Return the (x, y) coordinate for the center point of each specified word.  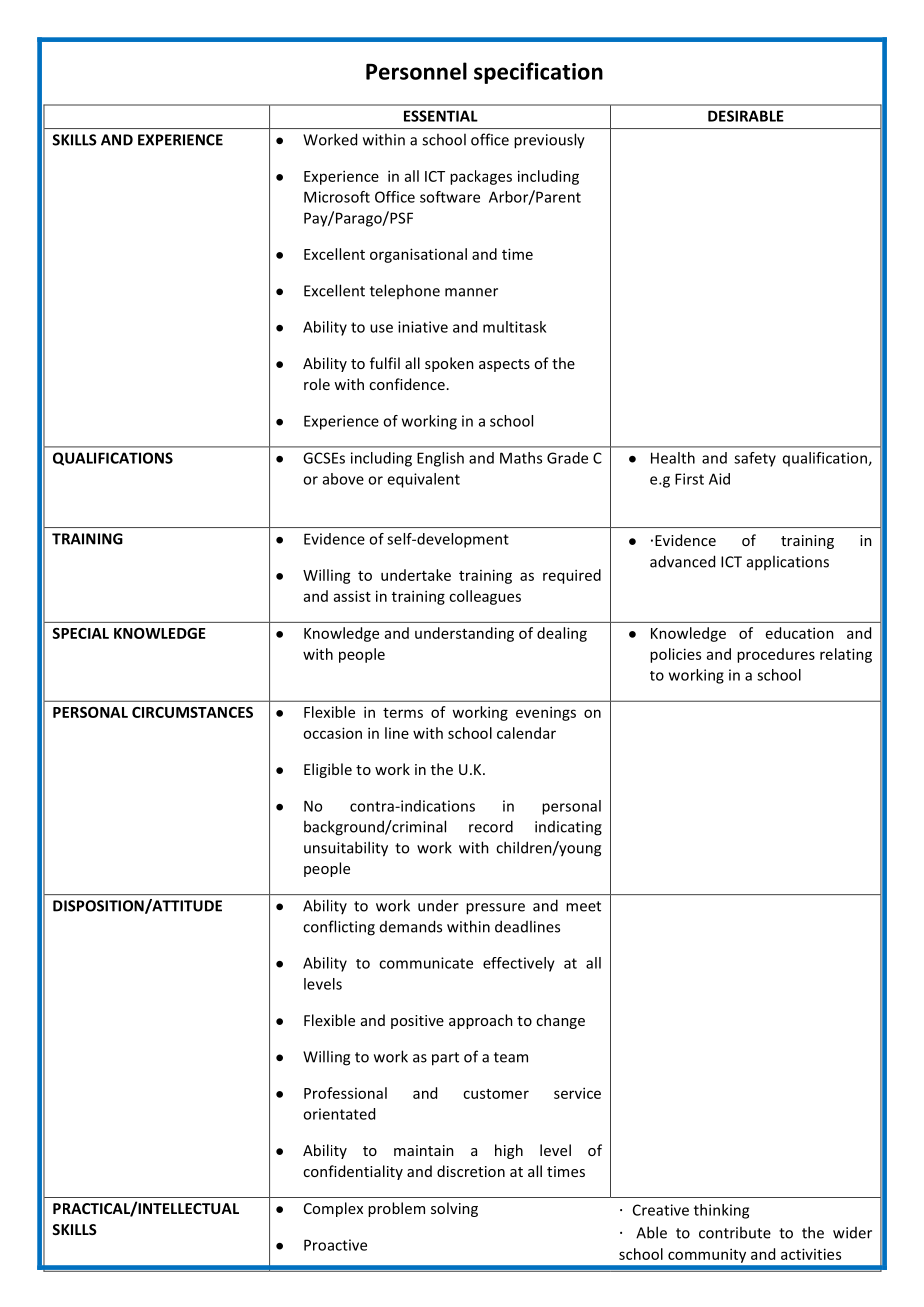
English (440, 459)
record (491, 826)
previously (549, 141)
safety (755, 459)
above (343, 479)
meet (583, 906)
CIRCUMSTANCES (192, 712)
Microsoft (337, 197)
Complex (333, 1209)
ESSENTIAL (441, 116)
